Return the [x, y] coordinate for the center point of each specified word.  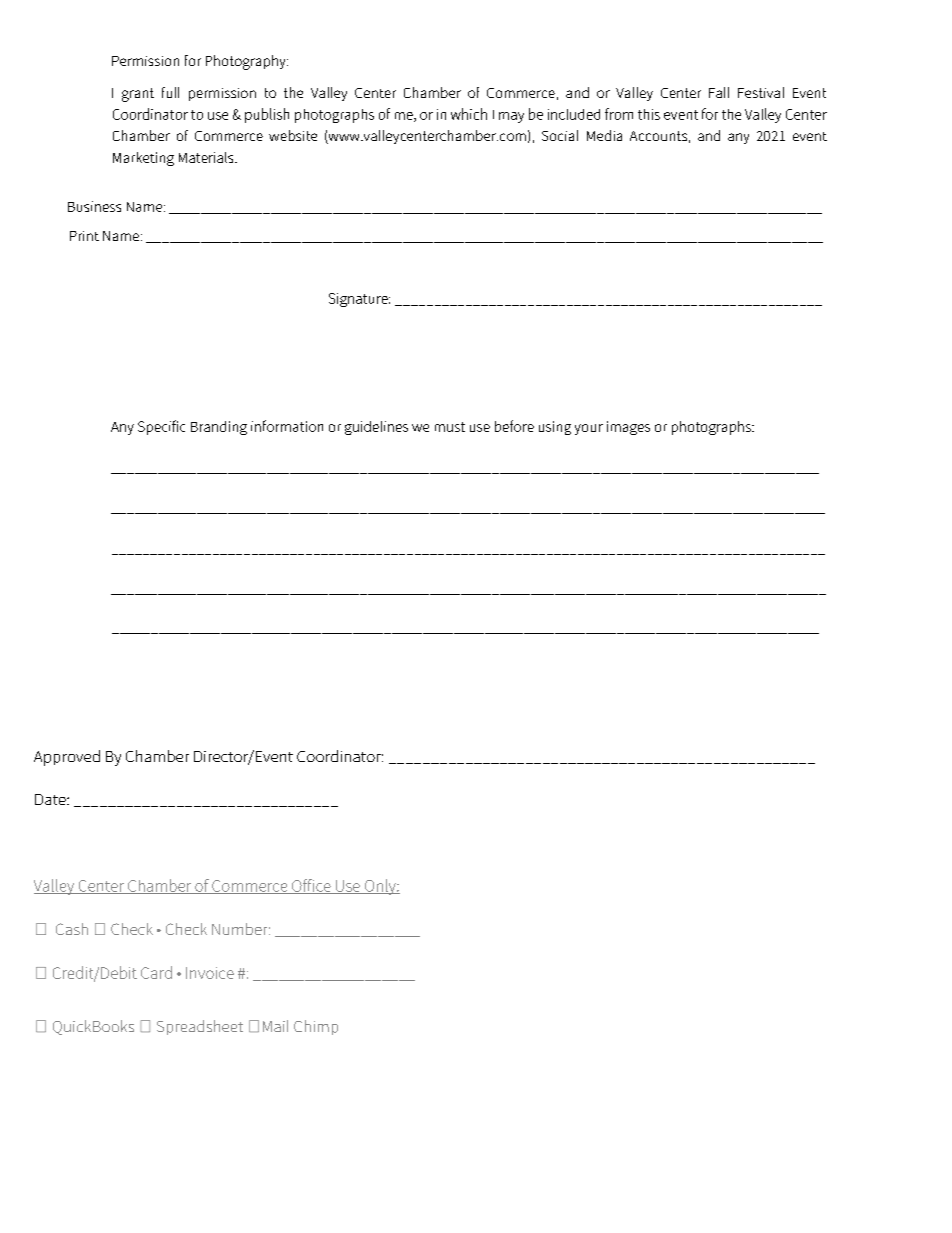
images [628, 428]
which [469, 114]
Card [156, 972]
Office [311, 886]
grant [138, 95]
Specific [161, 427]
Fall [719, 92]
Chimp [316, 1027]
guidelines [376, 428]
